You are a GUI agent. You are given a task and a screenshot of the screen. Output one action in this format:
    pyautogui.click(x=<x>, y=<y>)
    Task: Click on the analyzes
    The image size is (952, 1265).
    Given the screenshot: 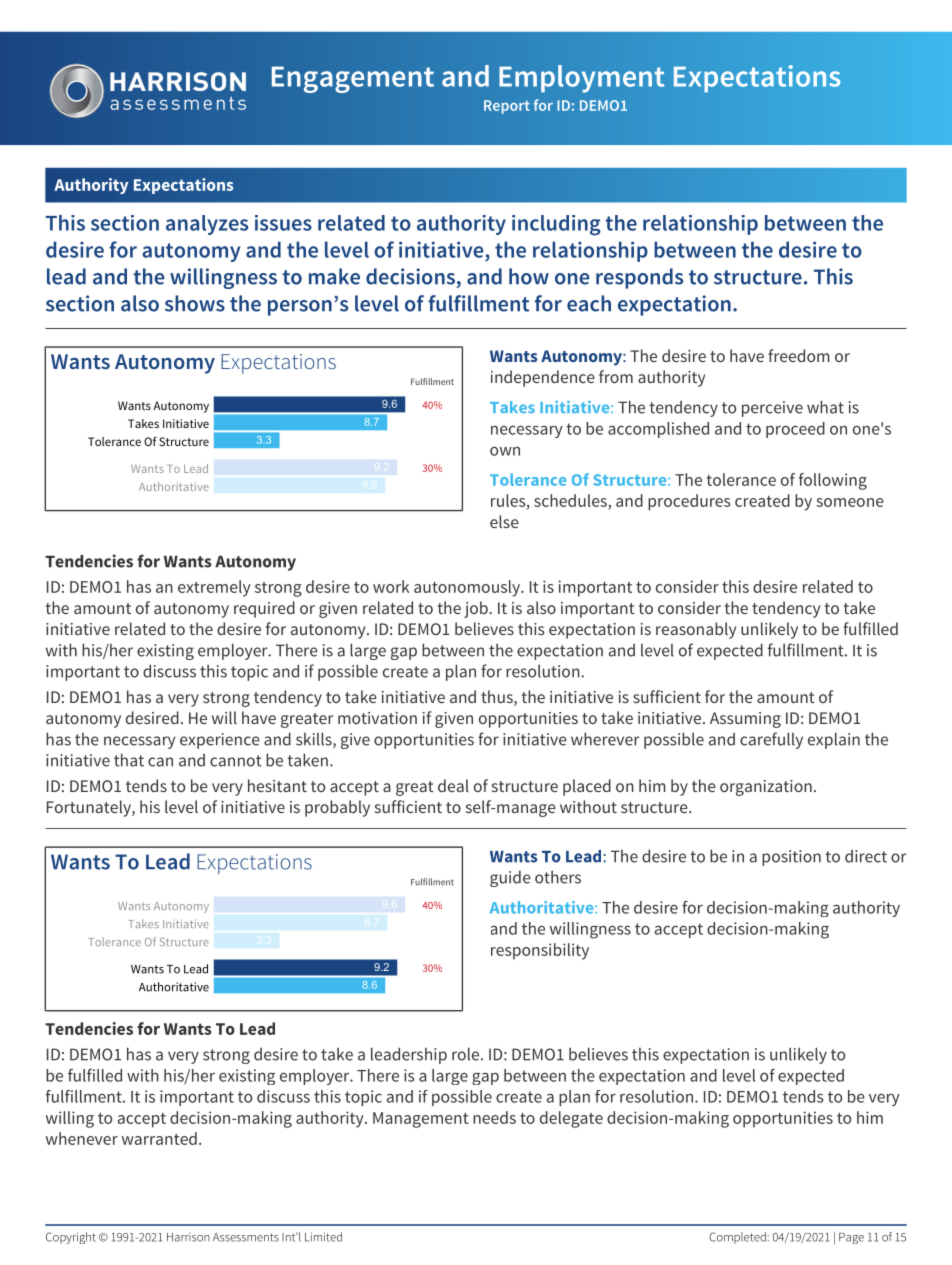 What is the action you would take?
    pyautogui.click(x=207, y=225)
